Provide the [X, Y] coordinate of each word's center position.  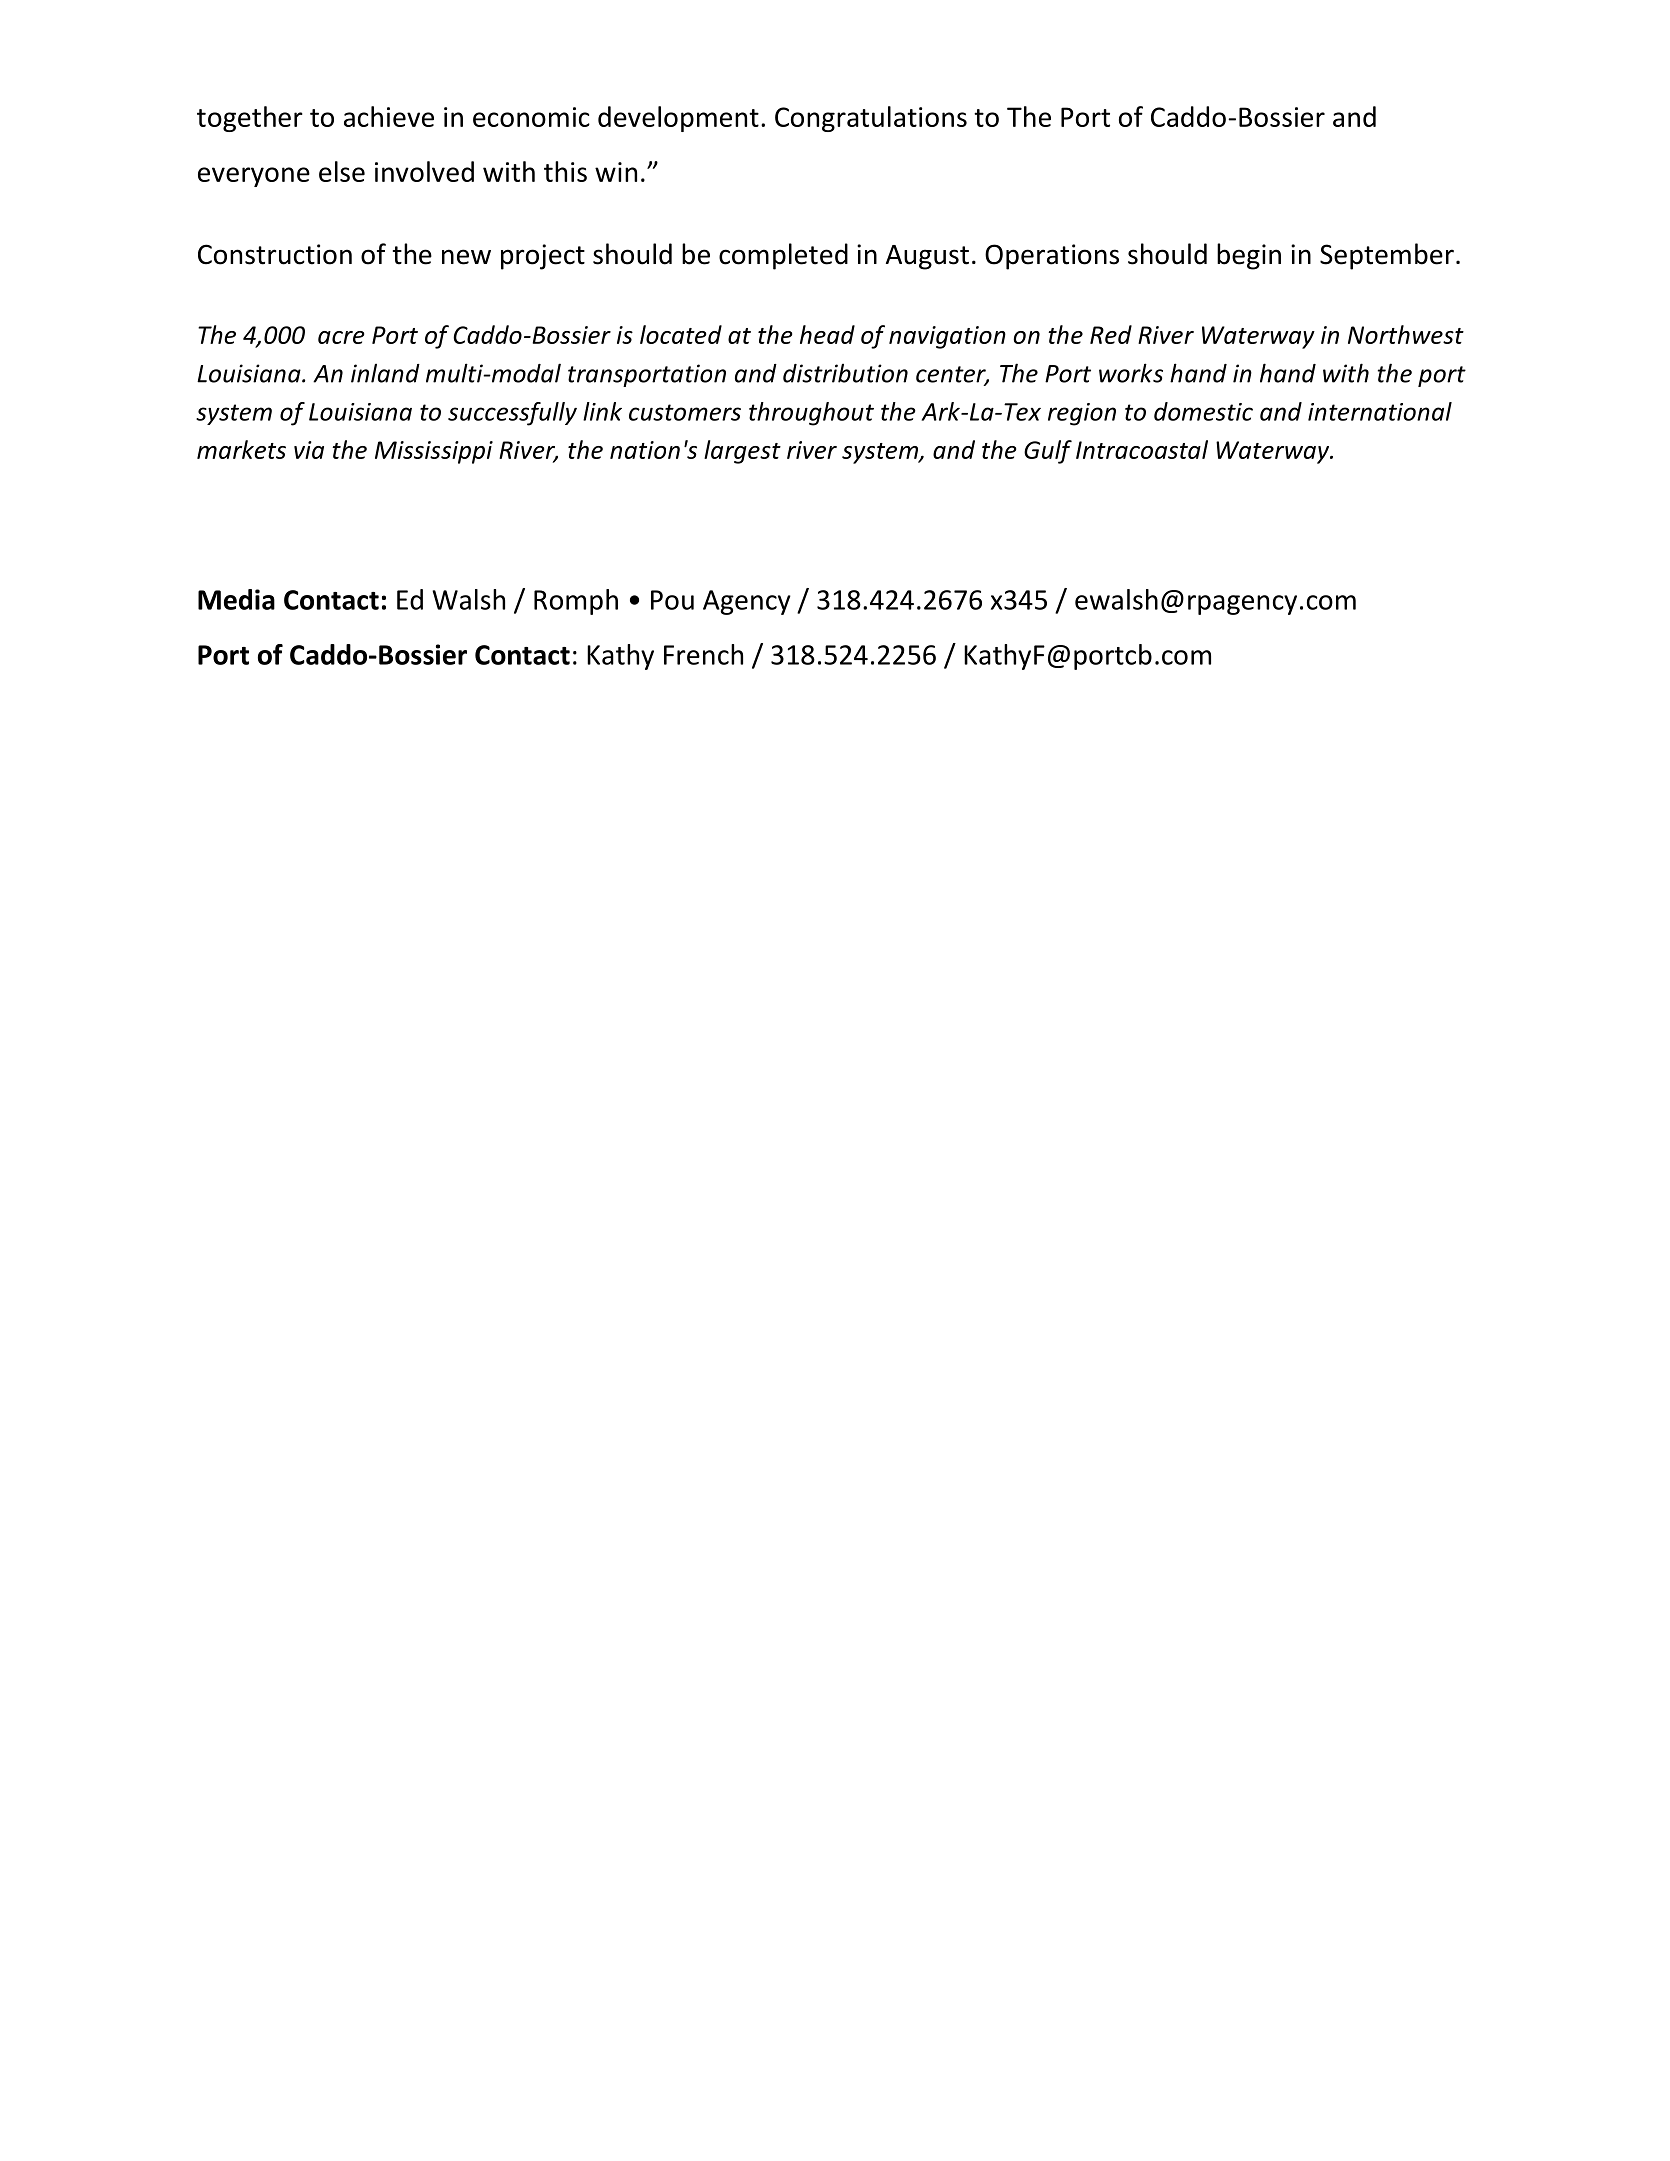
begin [1249, 256]
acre [341, 337]
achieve [389, 116]
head [827, 334]
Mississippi [434, 452]
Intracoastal [1142, 449]
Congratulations [871, 119]
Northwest [1406, 334]
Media [236, 599]
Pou [672, 600]
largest [742, 452]
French [703, 654]
